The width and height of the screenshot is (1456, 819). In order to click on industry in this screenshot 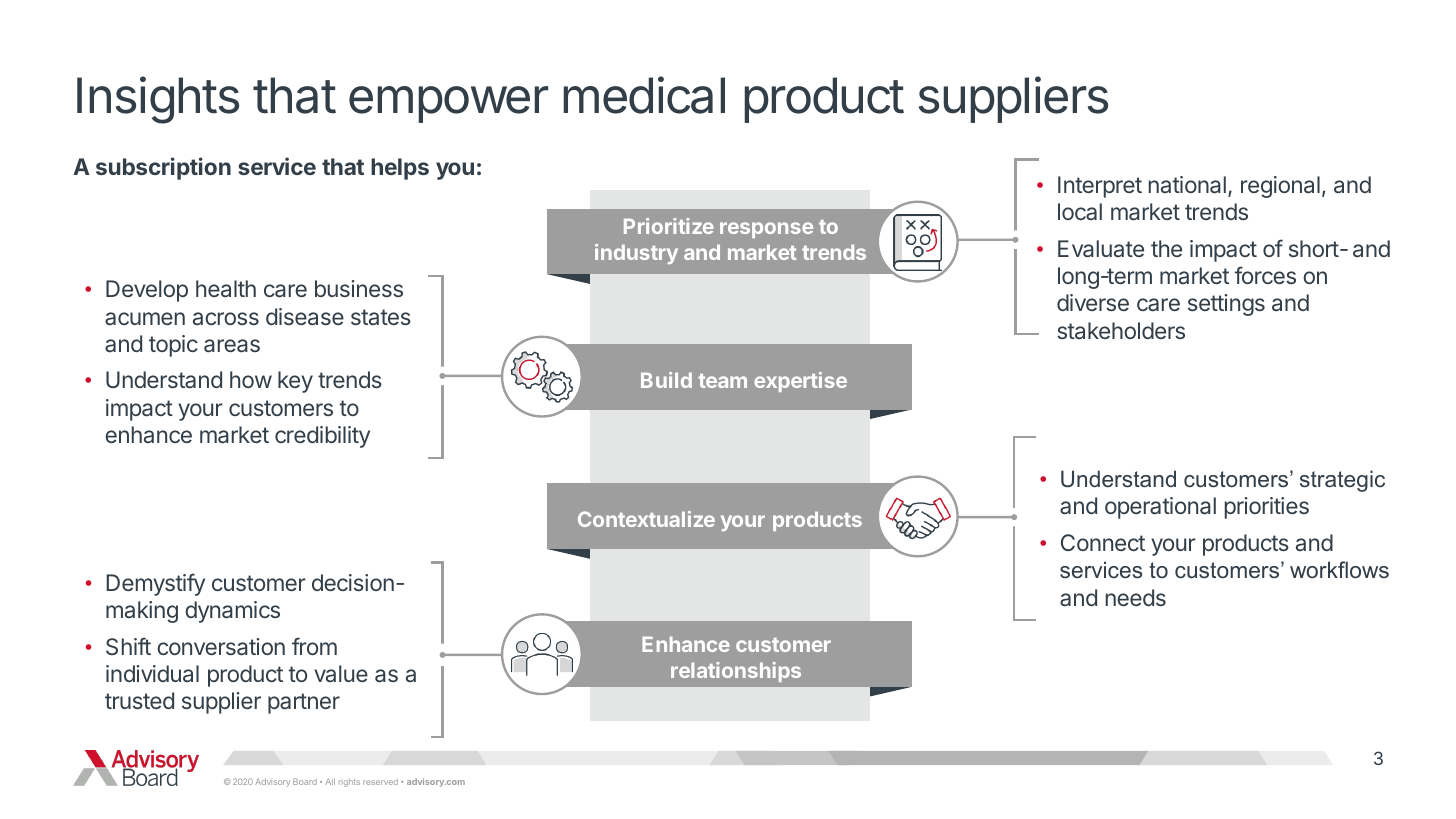, I will do `click(636, 254)`.
